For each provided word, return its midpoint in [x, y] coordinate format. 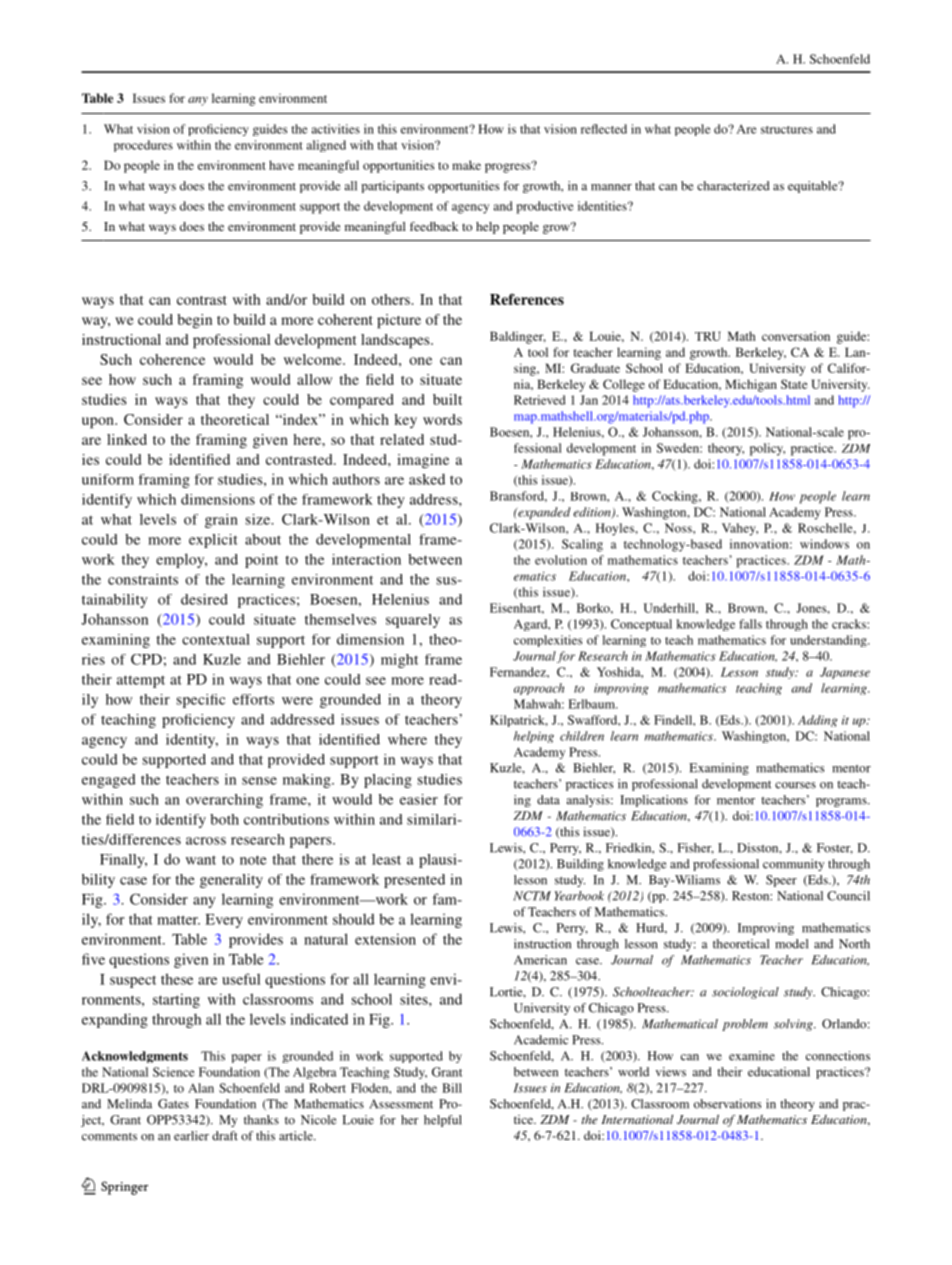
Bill [452, 1088]
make [466, 165]
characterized [733, 186]
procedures [143, 146]
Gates [173, 1104]
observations [727, 1104]
